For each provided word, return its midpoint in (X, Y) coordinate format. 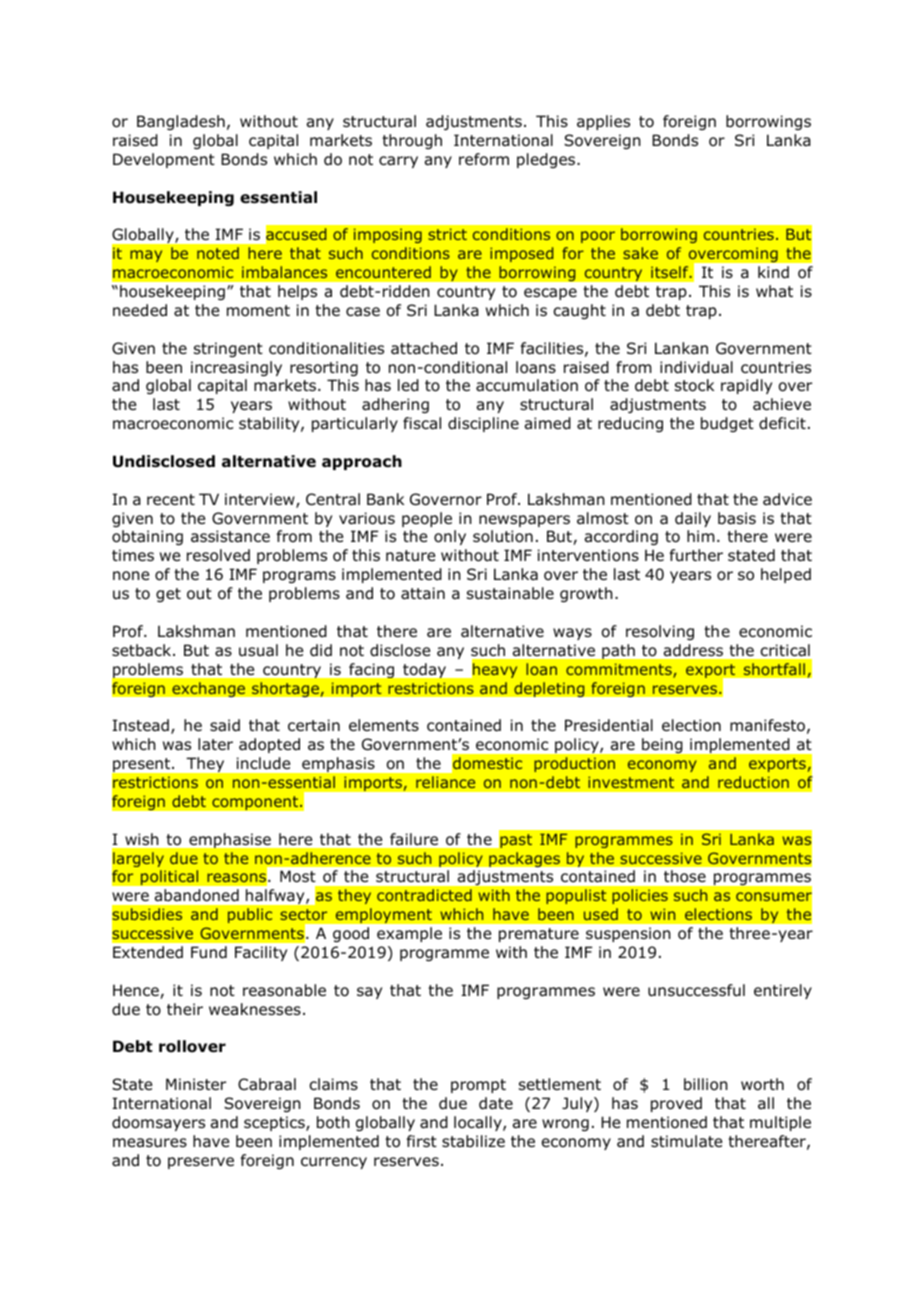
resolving (660, 632)
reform (484, 159)
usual (258, 650)
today (424, 670)
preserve (201, 1163)
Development (164, 160)
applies (603, 122)
